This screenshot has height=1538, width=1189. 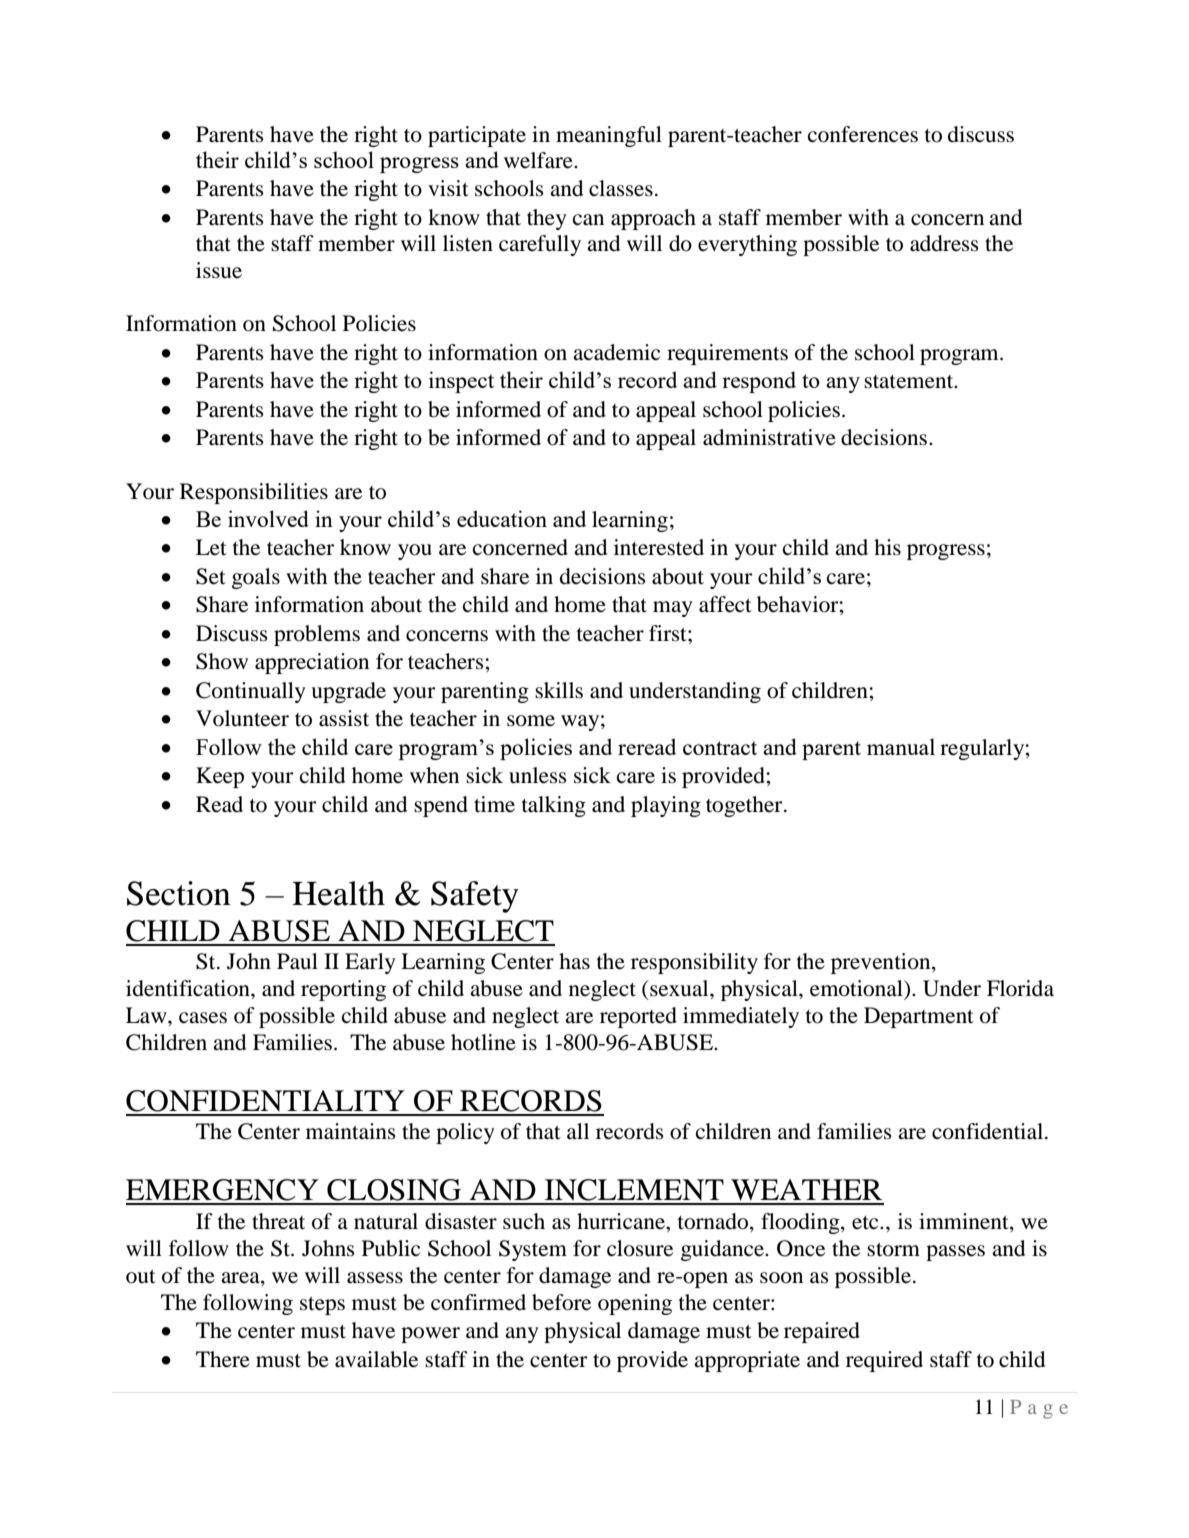 I want to click on There, so click(x=223, y=1359).
